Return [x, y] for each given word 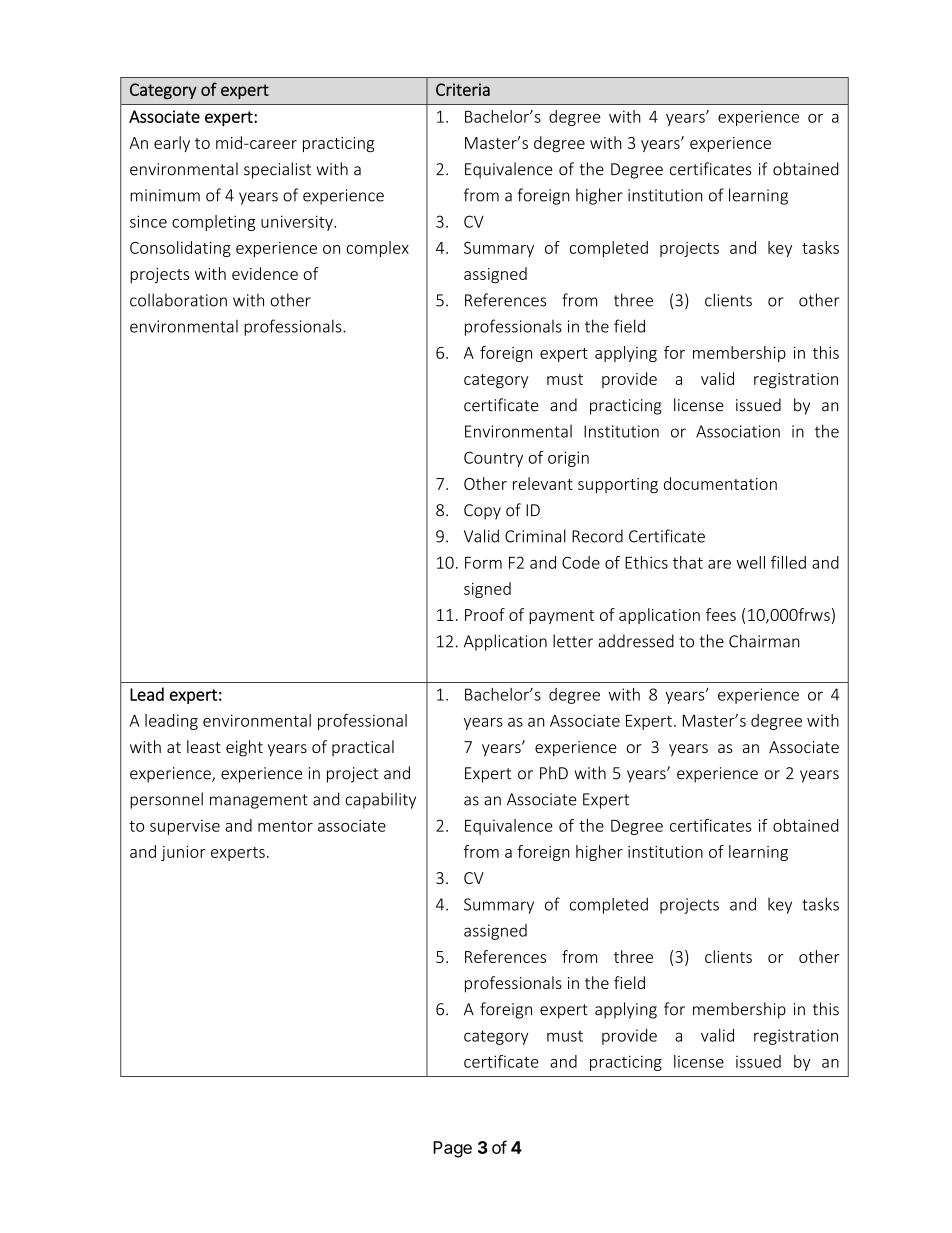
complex [377, 249]
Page [452, 1149]
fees [721, 614]
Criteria [463, 89]
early [172, 144]
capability [381, 800]
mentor [285, 826]
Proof [485, 614]
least [204, 746]
